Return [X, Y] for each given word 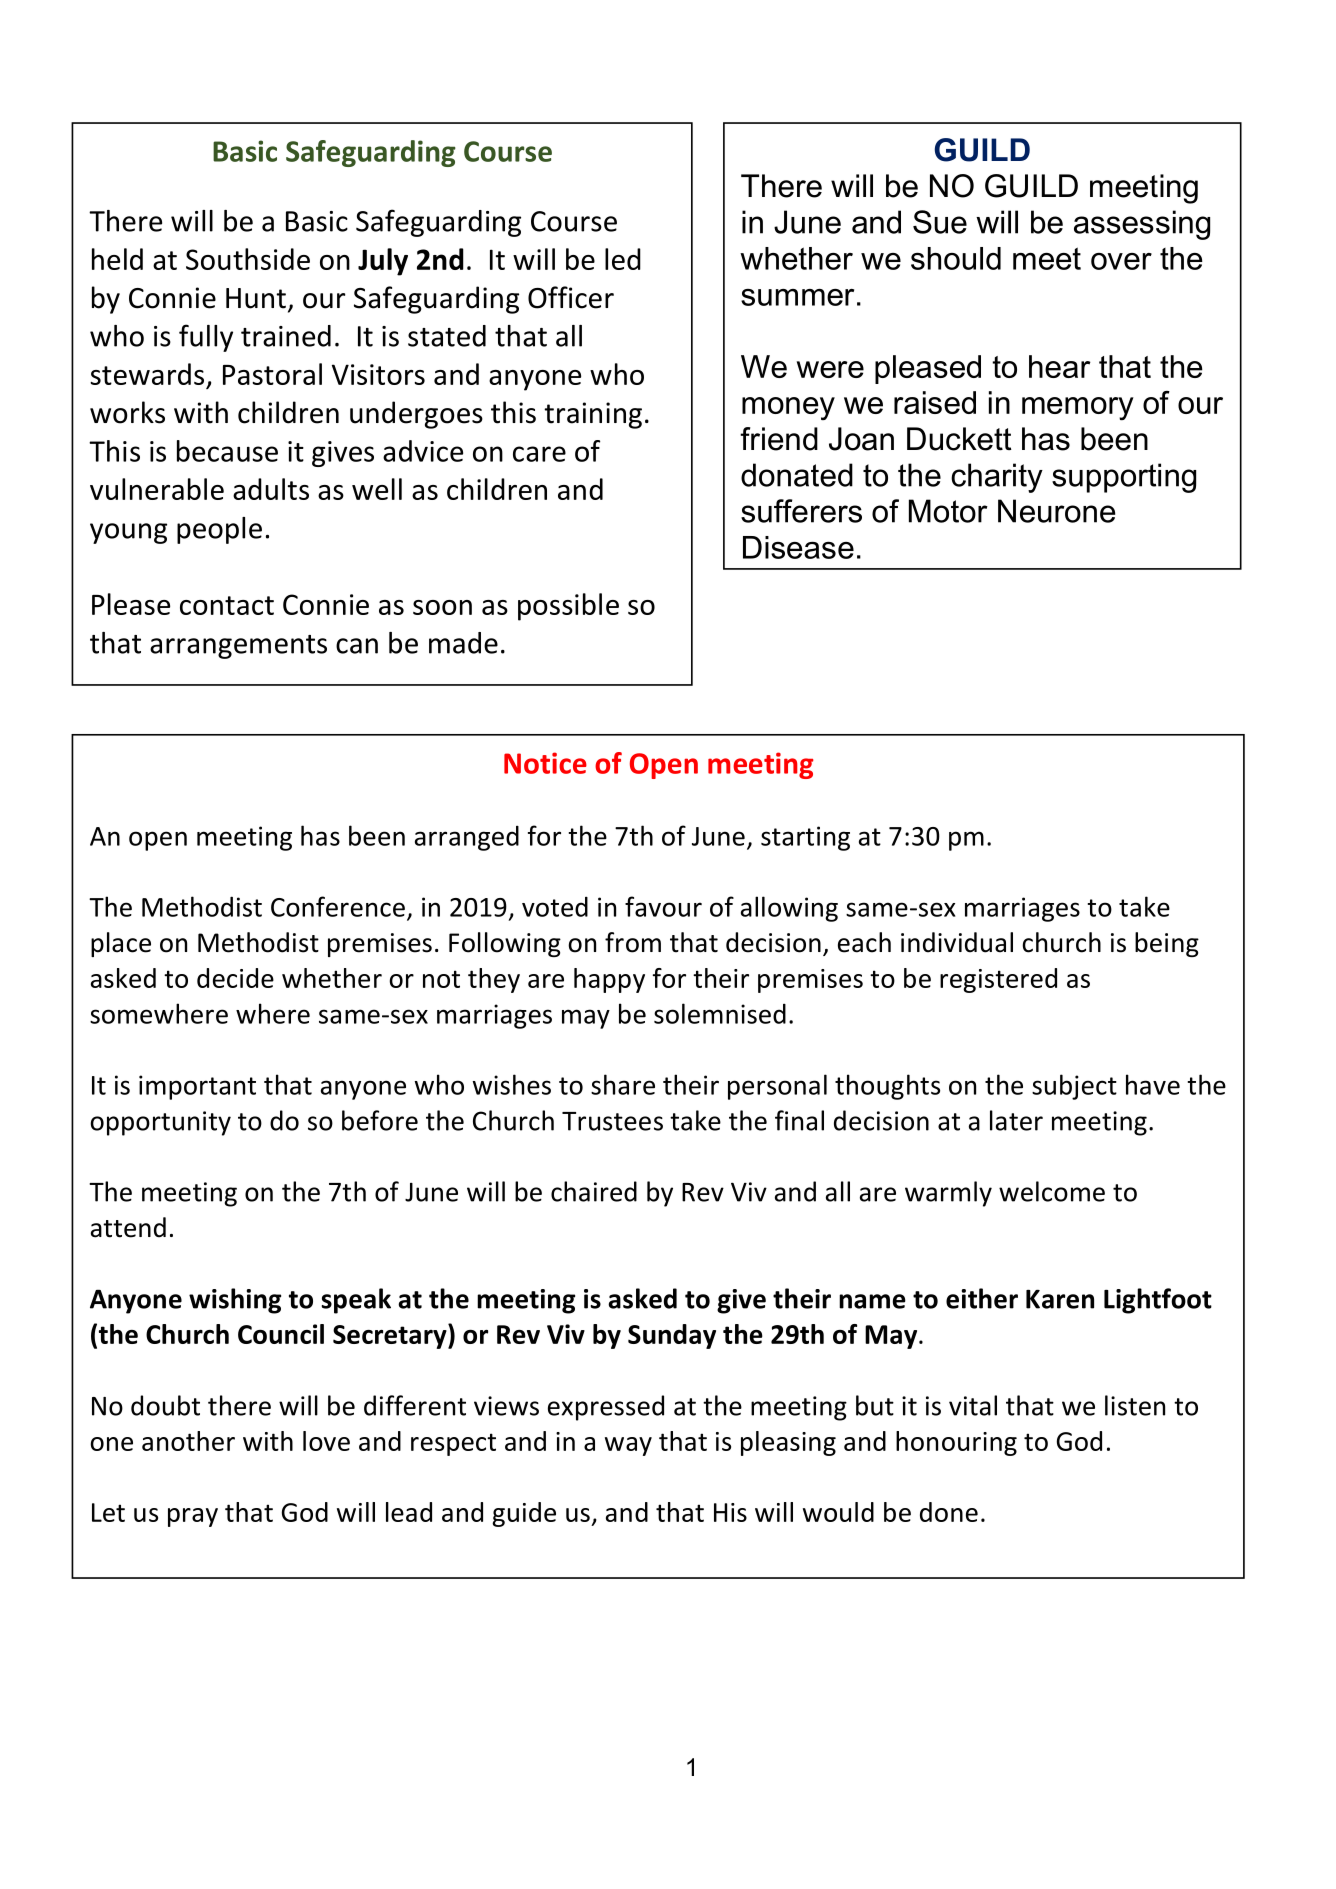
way [628, 1446]
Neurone [1056, 511]
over [1121, 261]
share [623, 1084]
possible [568, 607]
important [197, 1087]
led [623, 259]
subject [1074, 1087]
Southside [248, 259]
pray [193, 1517]
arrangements [238, 647]
